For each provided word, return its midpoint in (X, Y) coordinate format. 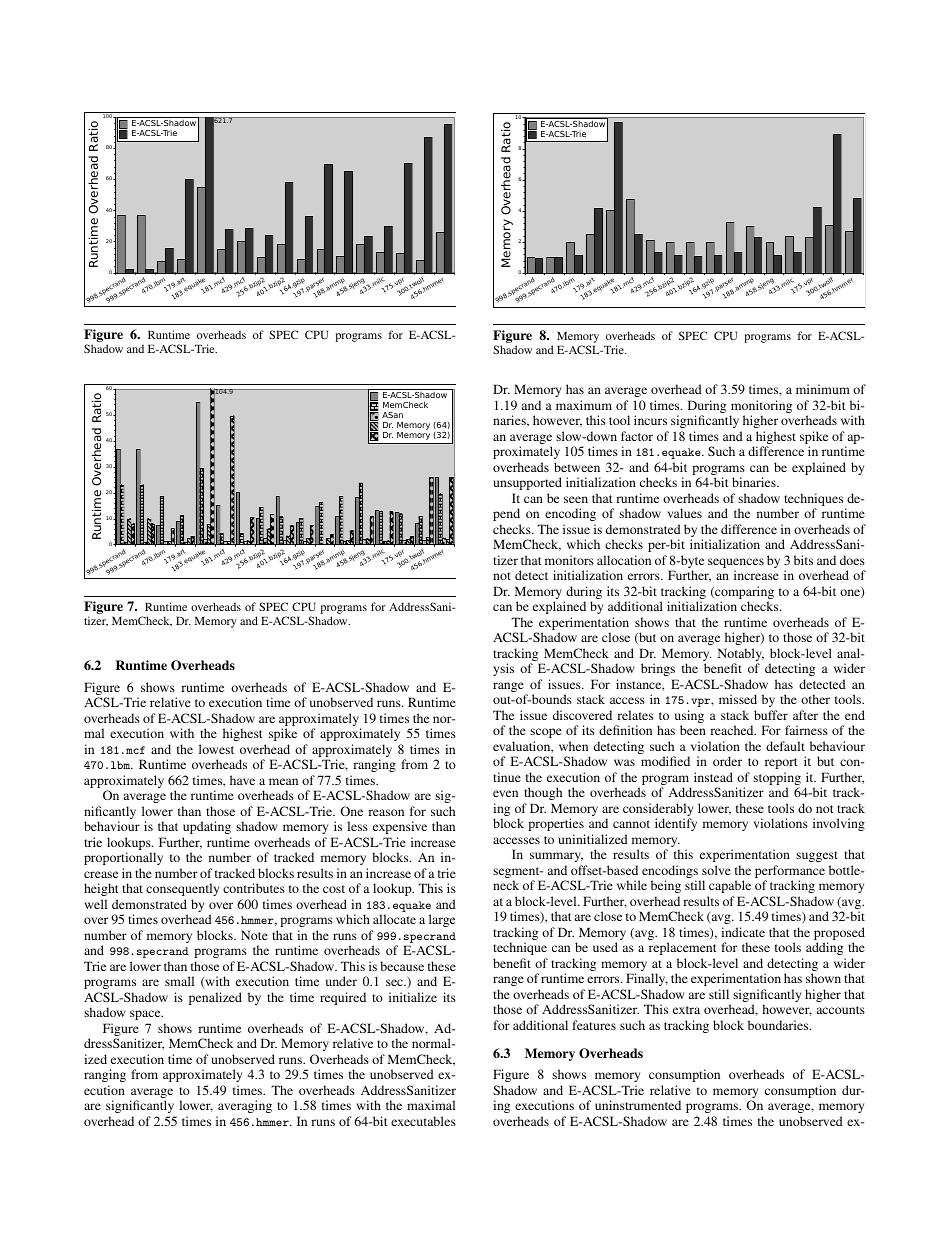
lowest (216, 749)
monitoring (761, 408)
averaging (245, 1106)
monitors (569, 560)
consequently (182, 889)
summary (556, 857)
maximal (431, 1105)
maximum (584, 405)
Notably (741, 656)
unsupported (527, 483)
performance (790, 873)
